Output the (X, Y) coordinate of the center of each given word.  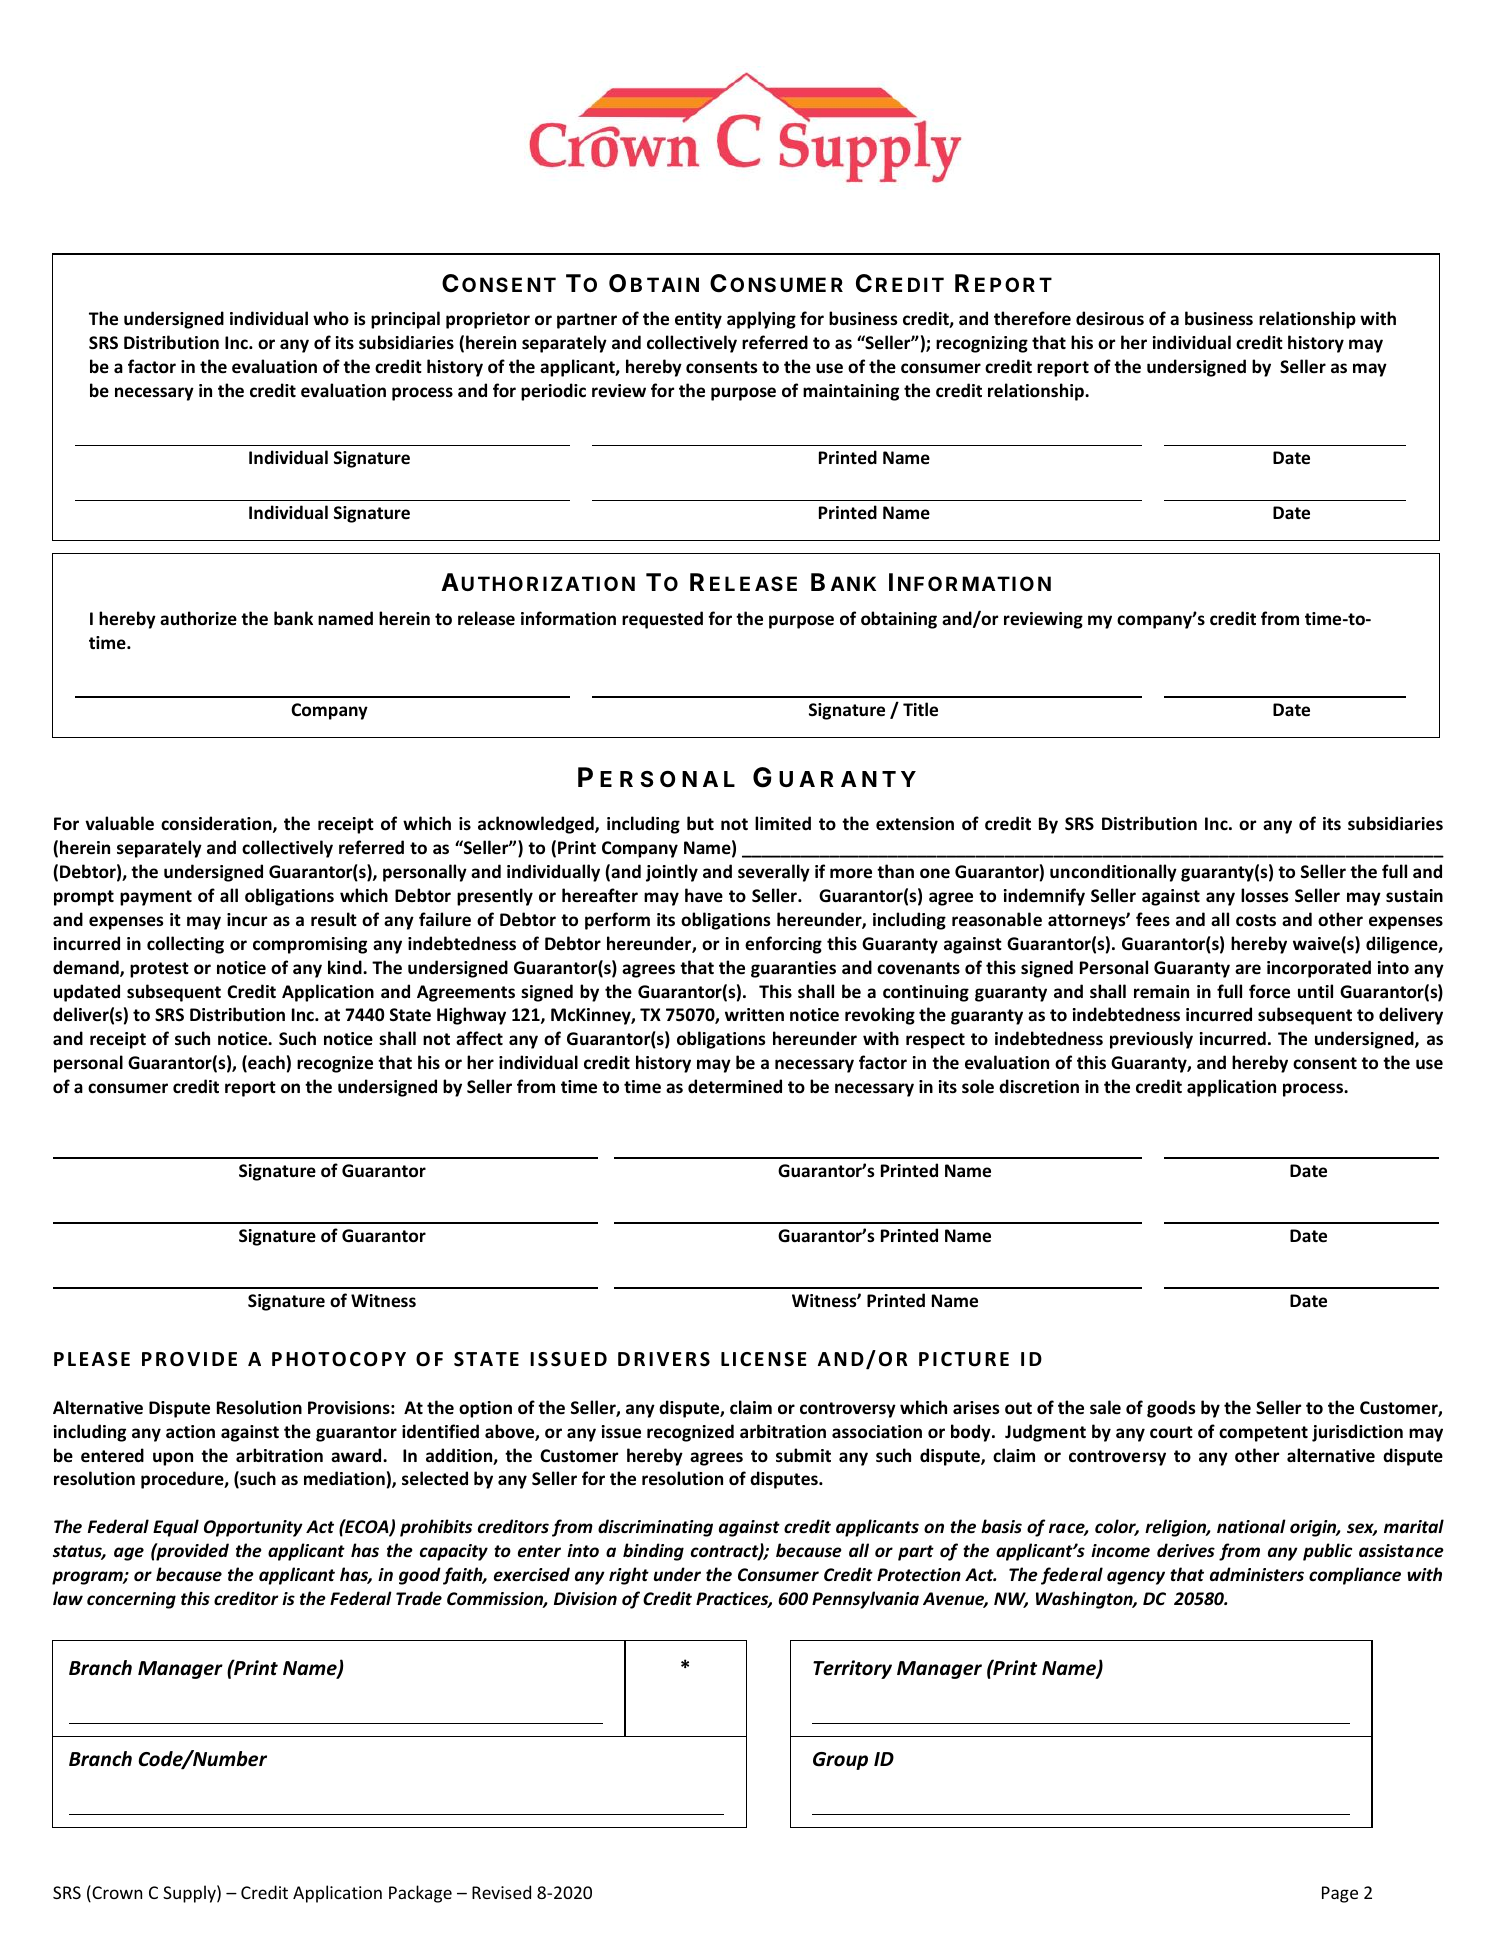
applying (761, 320)
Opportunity (253, 1528)
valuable (119, 823)
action (190, 1432)
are (1248, 969)
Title (920, 709)
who (331, 318)
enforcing (783, 945)
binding (653, 1552)
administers (1257, 1574)
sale (1105, 1407)
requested (662, 620)
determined (735, 1086)
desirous (1110, 318)
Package (420, 1894)
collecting (185, 945)
